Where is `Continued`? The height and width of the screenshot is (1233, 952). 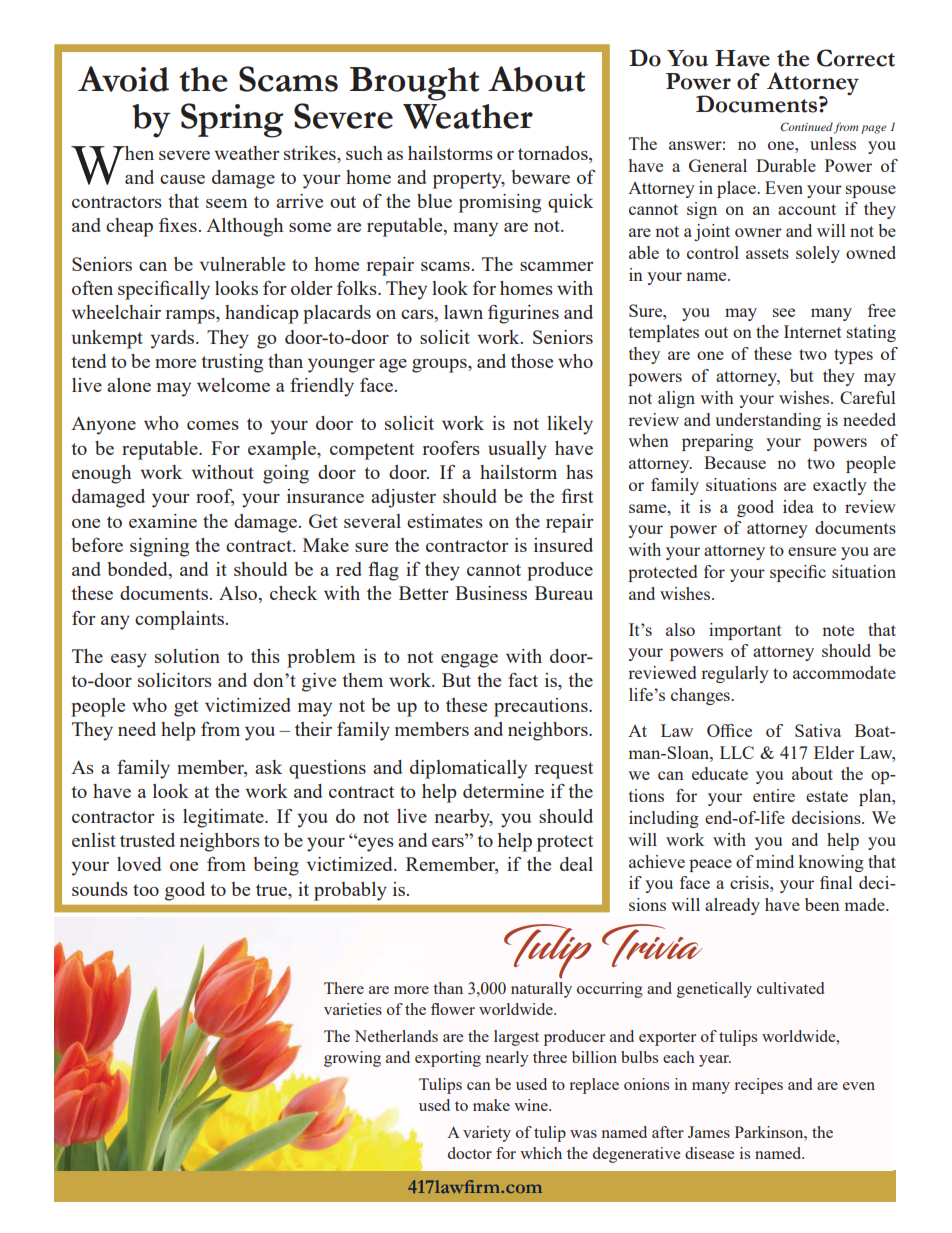
Continued is located at coordinates (806, 126).
